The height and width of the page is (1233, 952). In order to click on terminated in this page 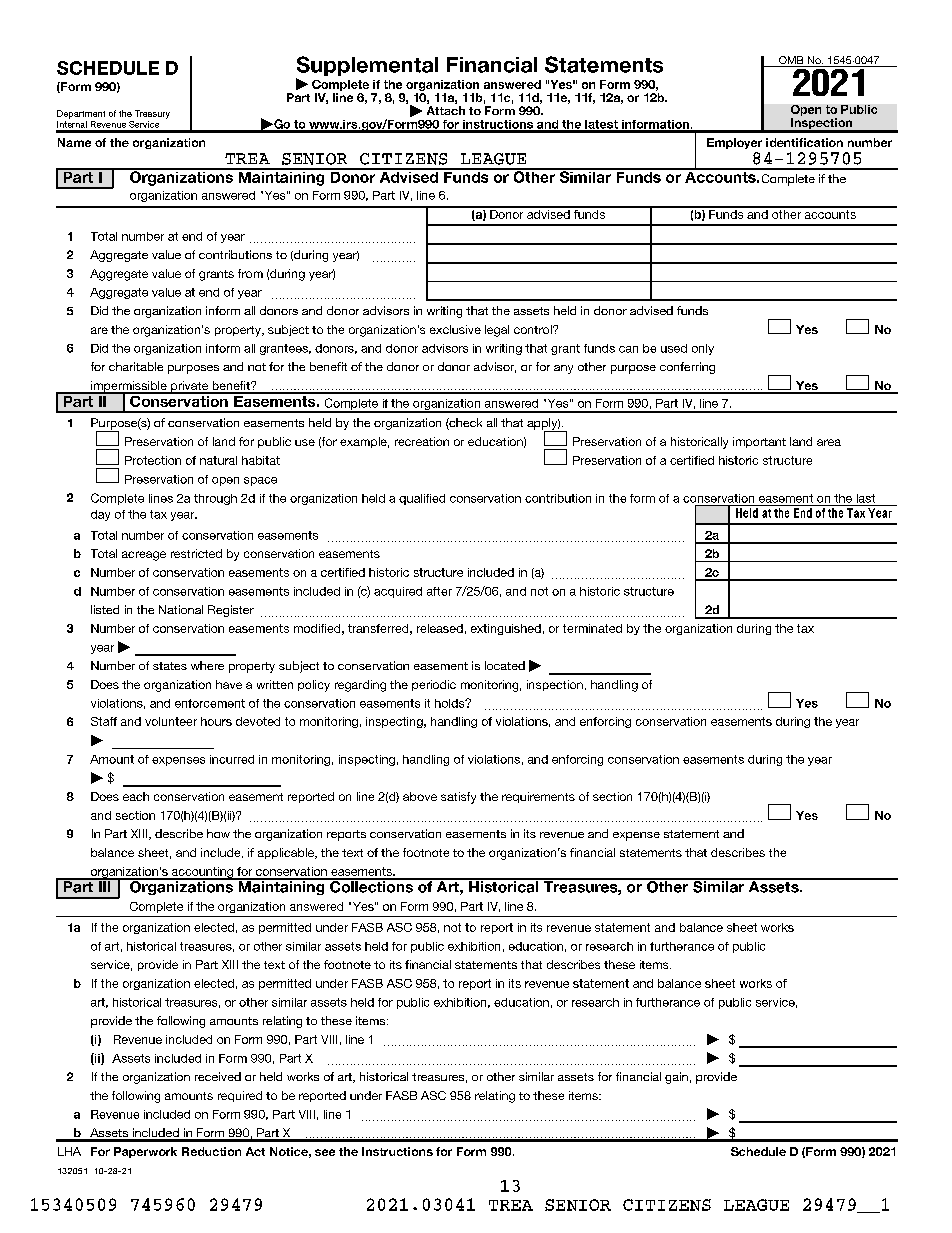, I will do `click(592, 628)`.
